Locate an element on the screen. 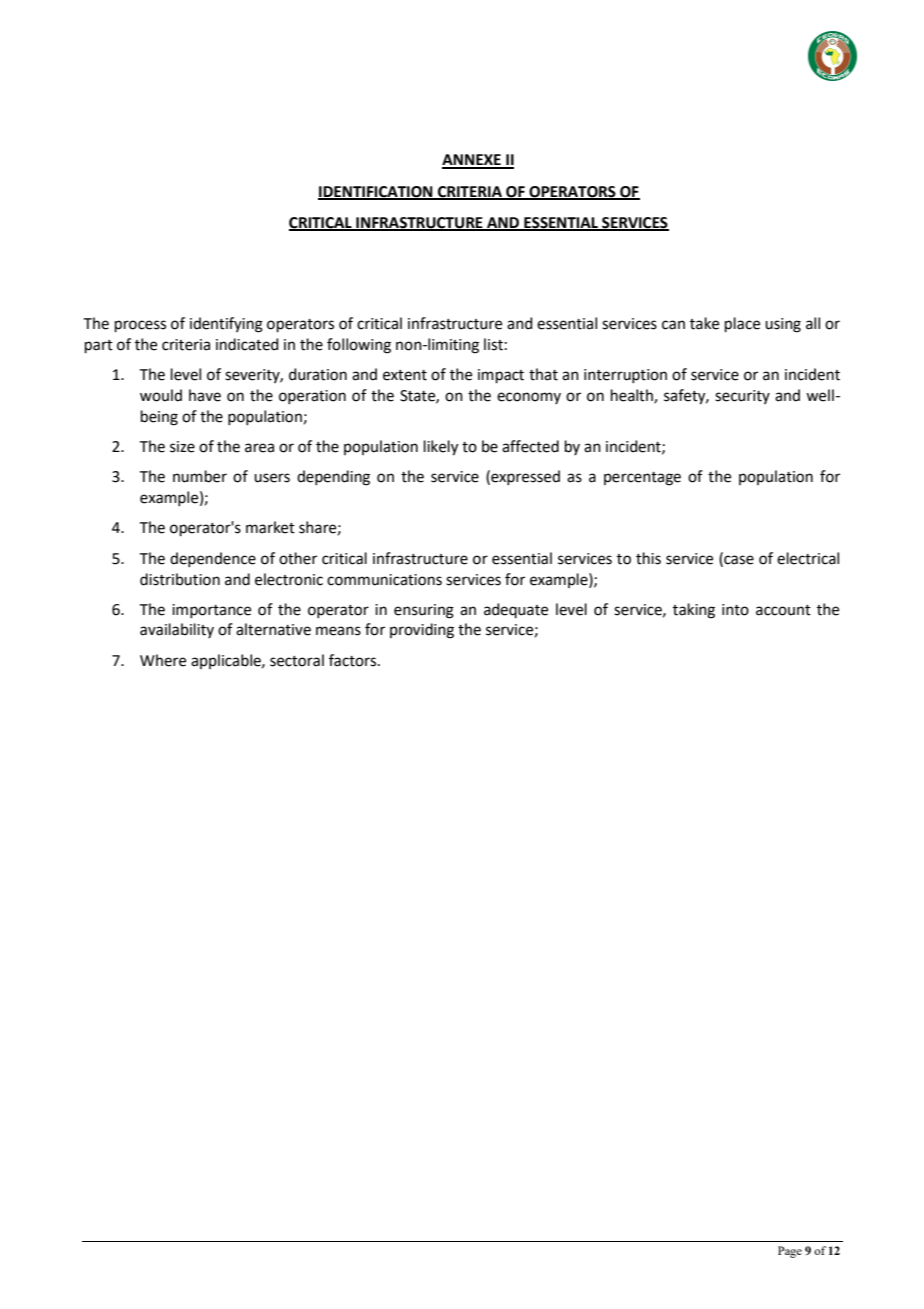 The image size is (924, 1309). Where is located at coordinates (163, 660).
